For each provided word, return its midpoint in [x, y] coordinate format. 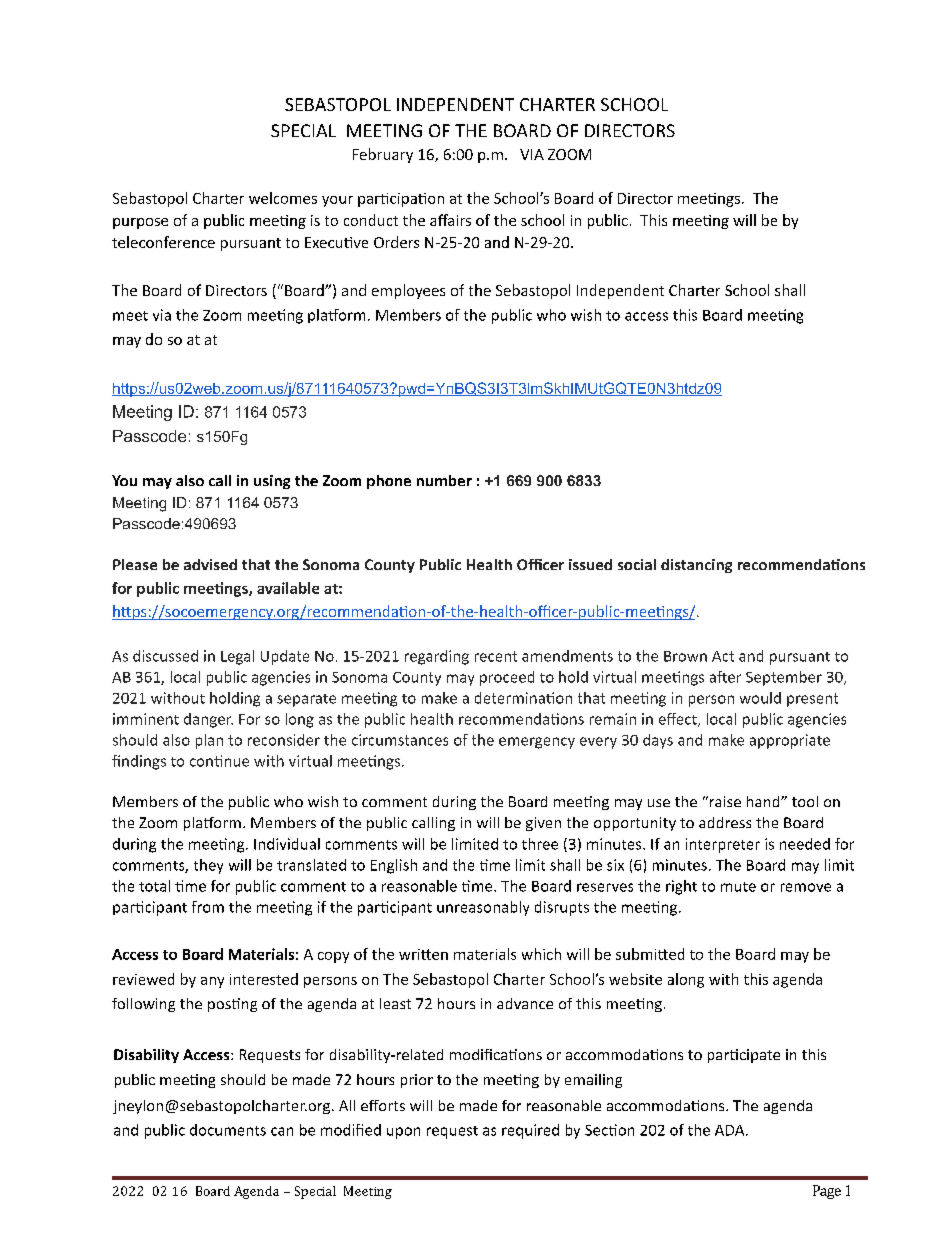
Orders [396, 242]
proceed [507, 678]
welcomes [283, 198]
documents [228, 1130]
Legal [237, 657]
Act [723, 656]
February [383, 155]
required [530, 1131]
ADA [731, 1130]
